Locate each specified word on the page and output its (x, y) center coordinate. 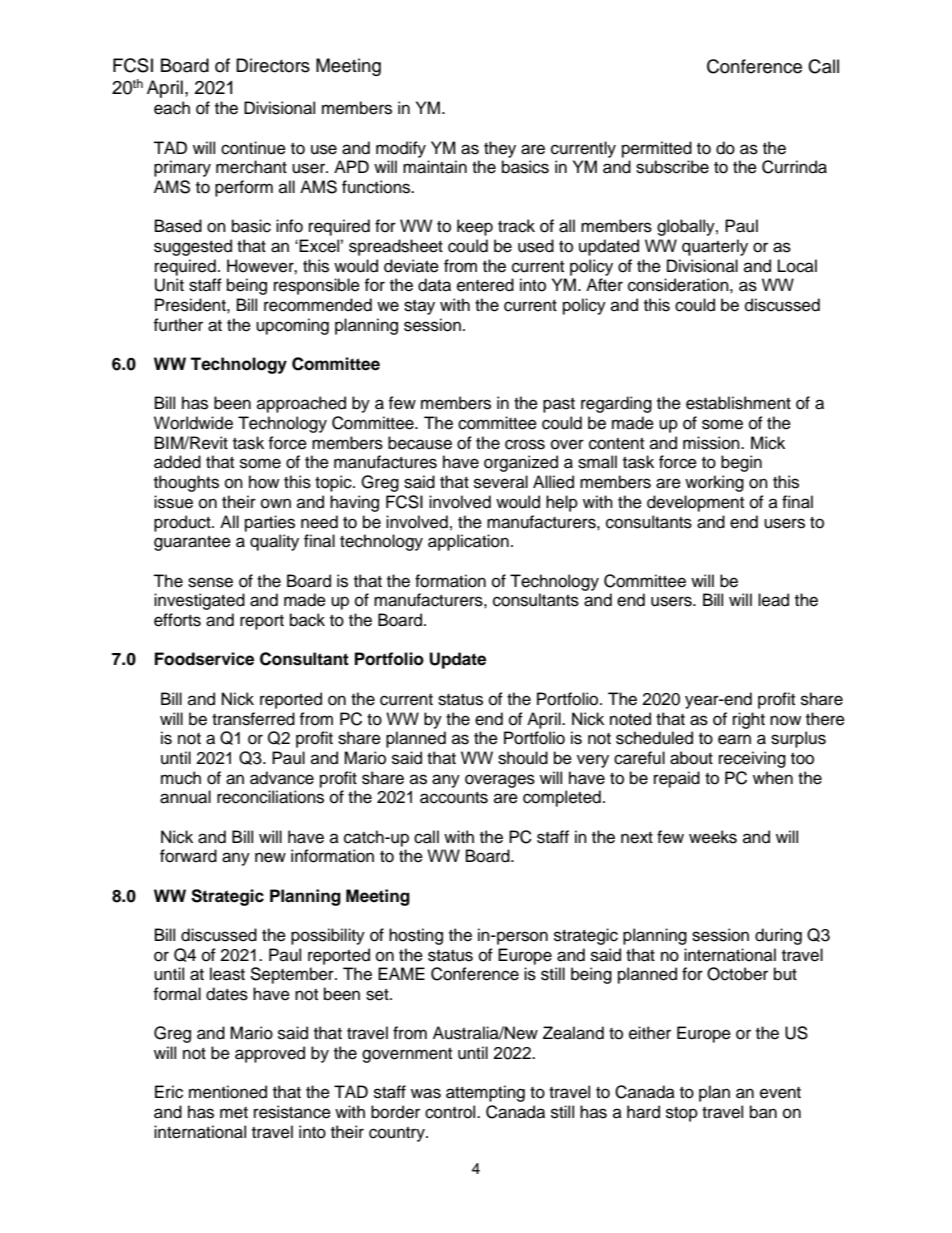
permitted (657, 149)
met (234, 1113)
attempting (485, 1093)
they (500, 149)
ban (763, 1112)
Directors (273, 65)
